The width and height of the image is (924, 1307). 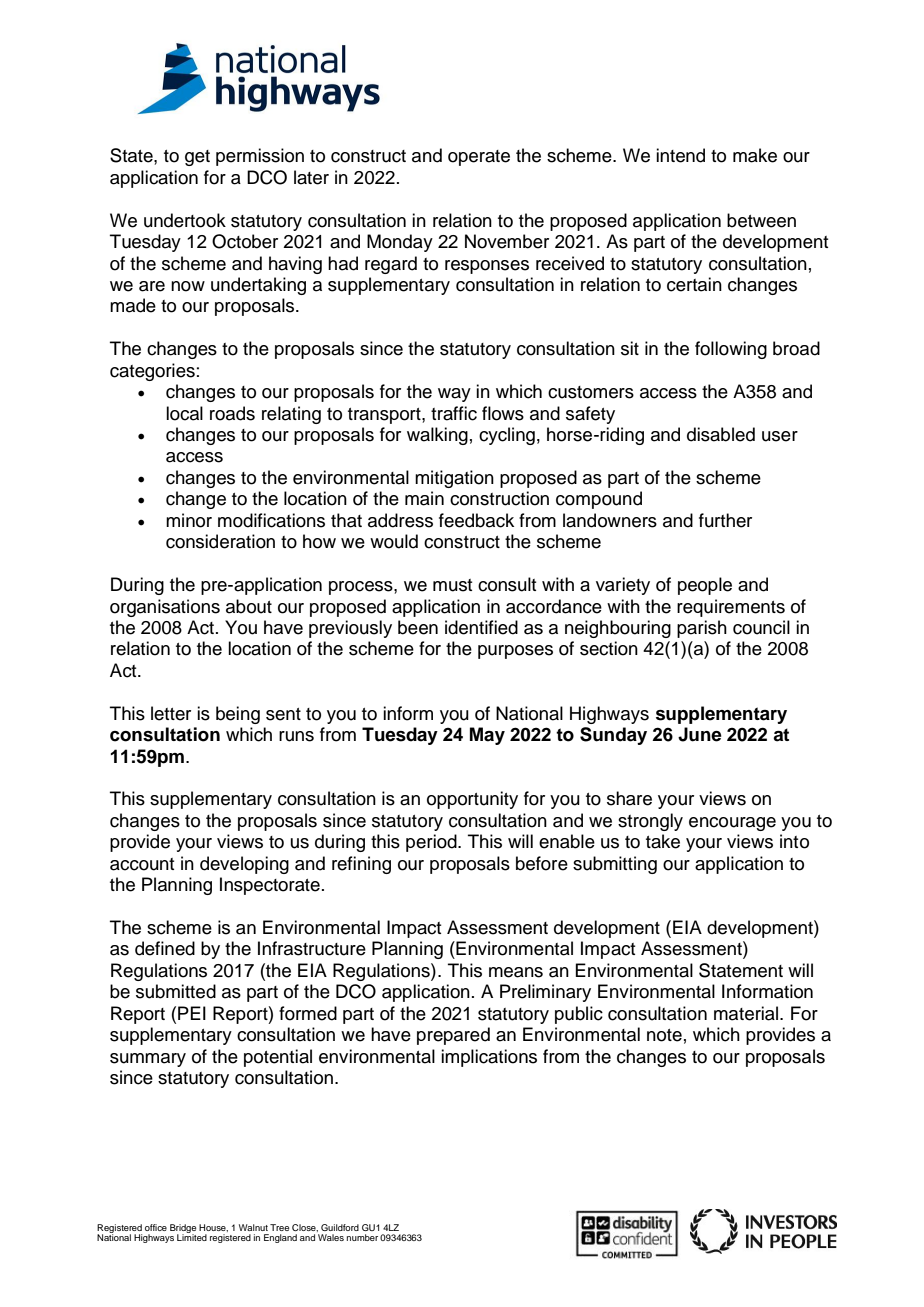 I want to click on material, so click(x=747, y=1013).
